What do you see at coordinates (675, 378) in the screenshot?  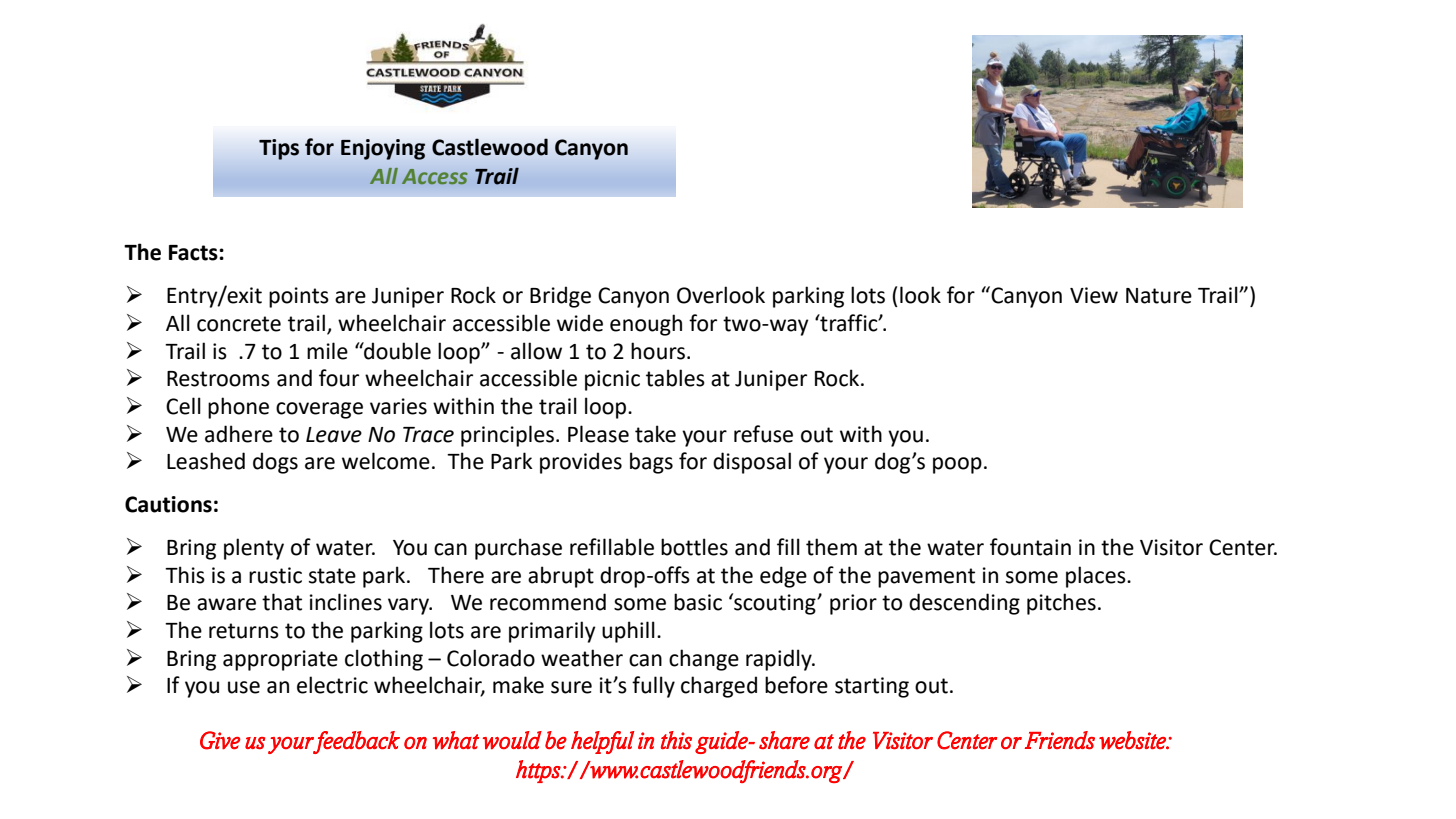 I see `tables` at bounding box center [675, 378].
